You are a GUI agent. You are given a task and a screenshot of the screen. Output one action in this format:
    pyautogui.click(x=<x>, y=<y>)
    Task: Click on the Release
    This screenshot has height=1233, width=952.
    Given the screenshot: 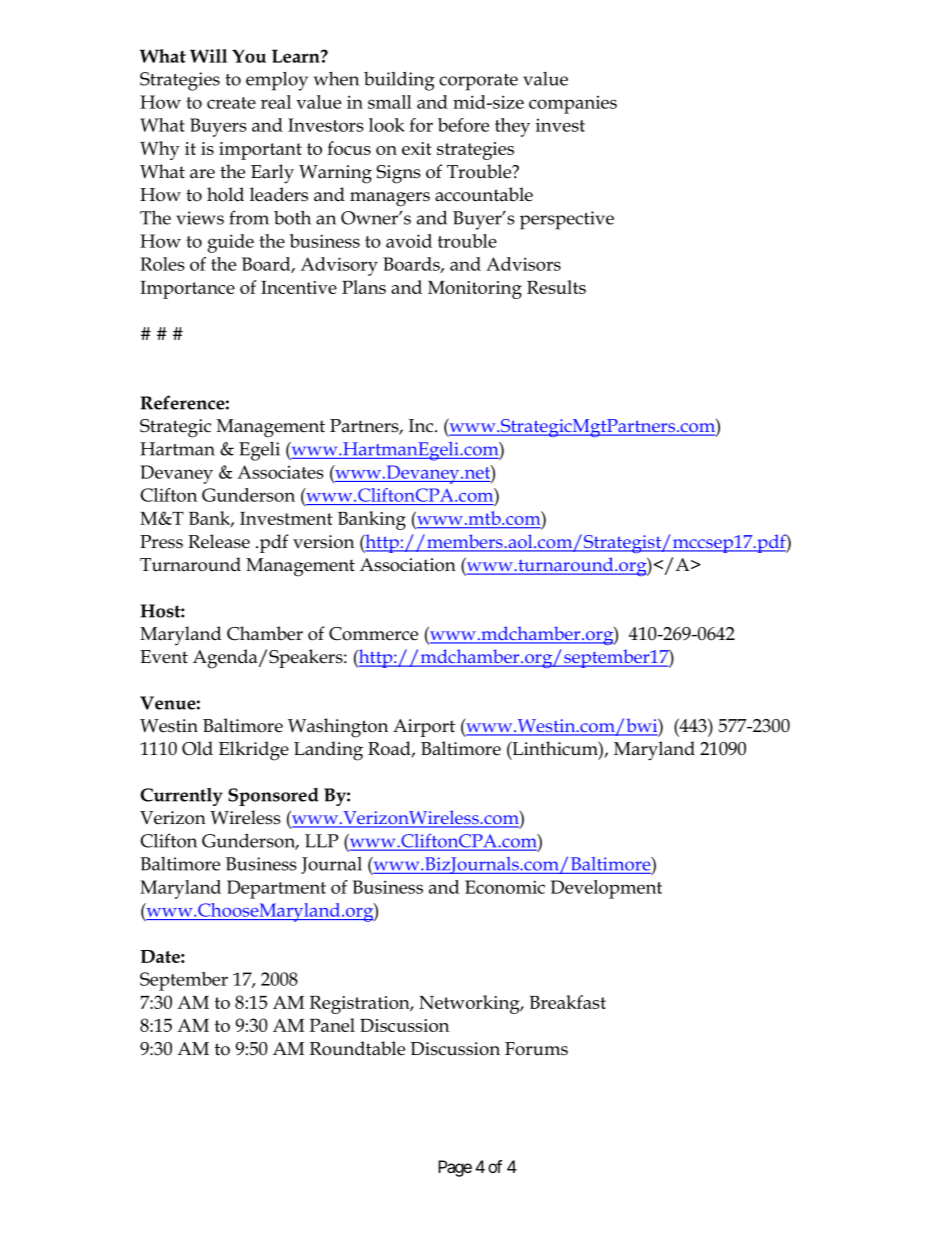 What is the action you would take?
    pyautogui.click(x=219, y=541)
